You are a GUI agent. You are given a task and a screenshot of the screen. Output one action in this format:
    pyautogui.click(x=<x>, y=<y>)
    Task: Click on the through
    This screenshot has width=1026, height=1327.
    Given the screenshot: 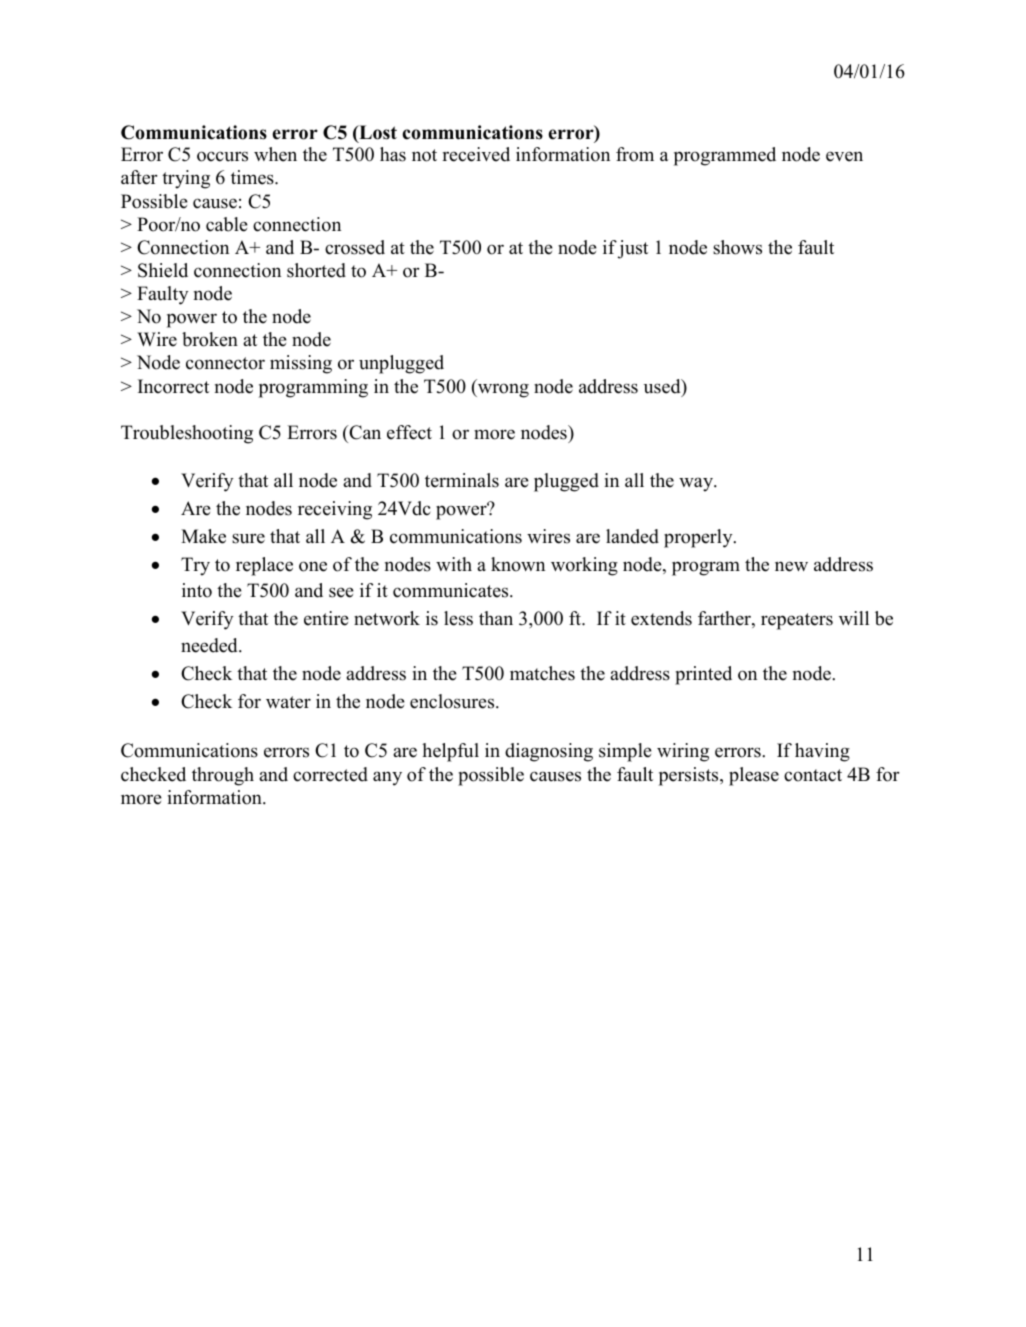 What is the action you would take?
    pyautogui.click(x=223, y=776)
